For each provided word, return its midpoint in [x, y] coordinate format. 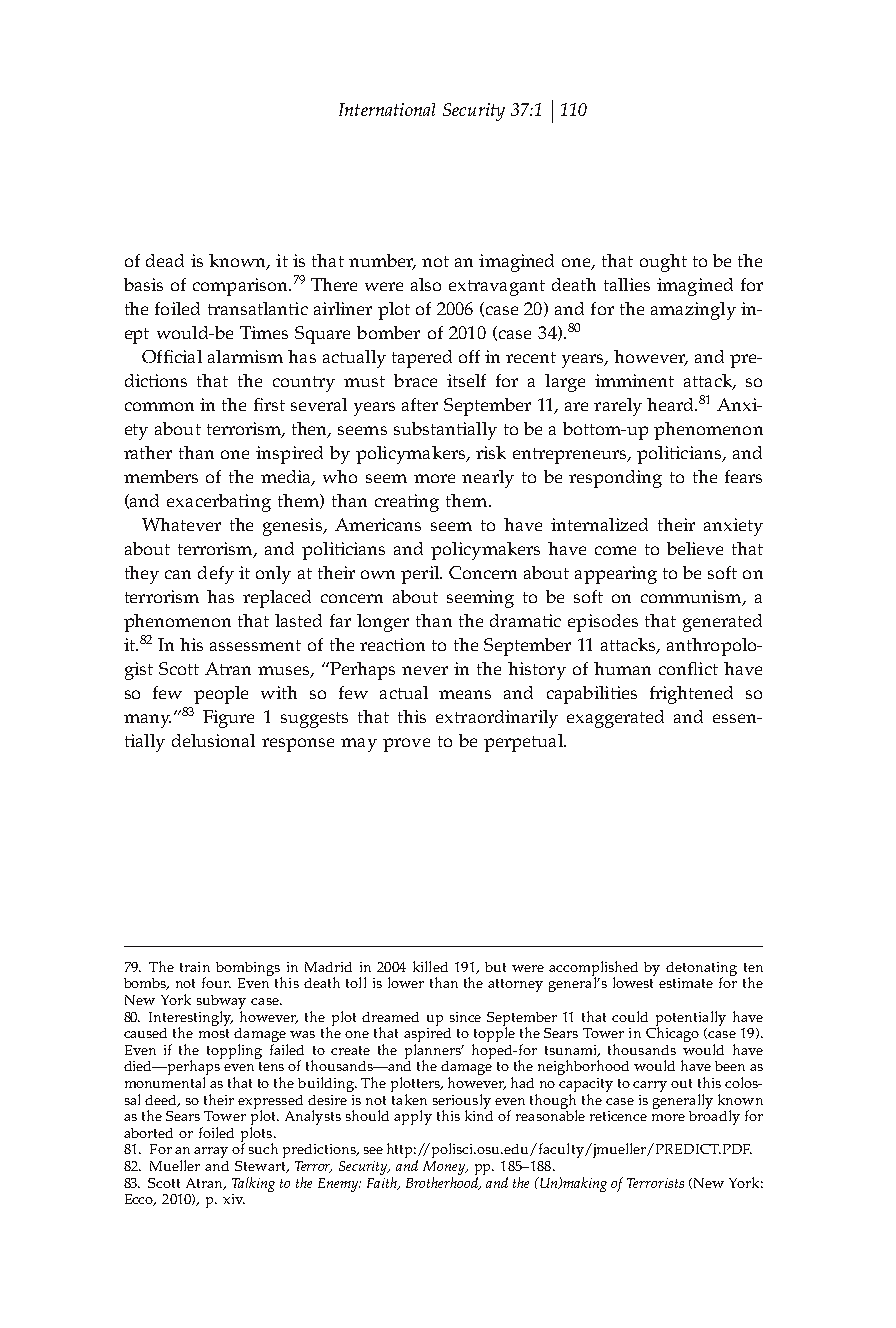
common [159, 406]
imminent [634, 380]
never [425, 670]
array [211, 1152]
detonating [701, 970]
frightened [691, 695]
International [387, 109]
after [420, 404]
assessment [255, 645]
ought [663, 263]
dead [165, 260]
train [195, 967]
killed [430, 966]
